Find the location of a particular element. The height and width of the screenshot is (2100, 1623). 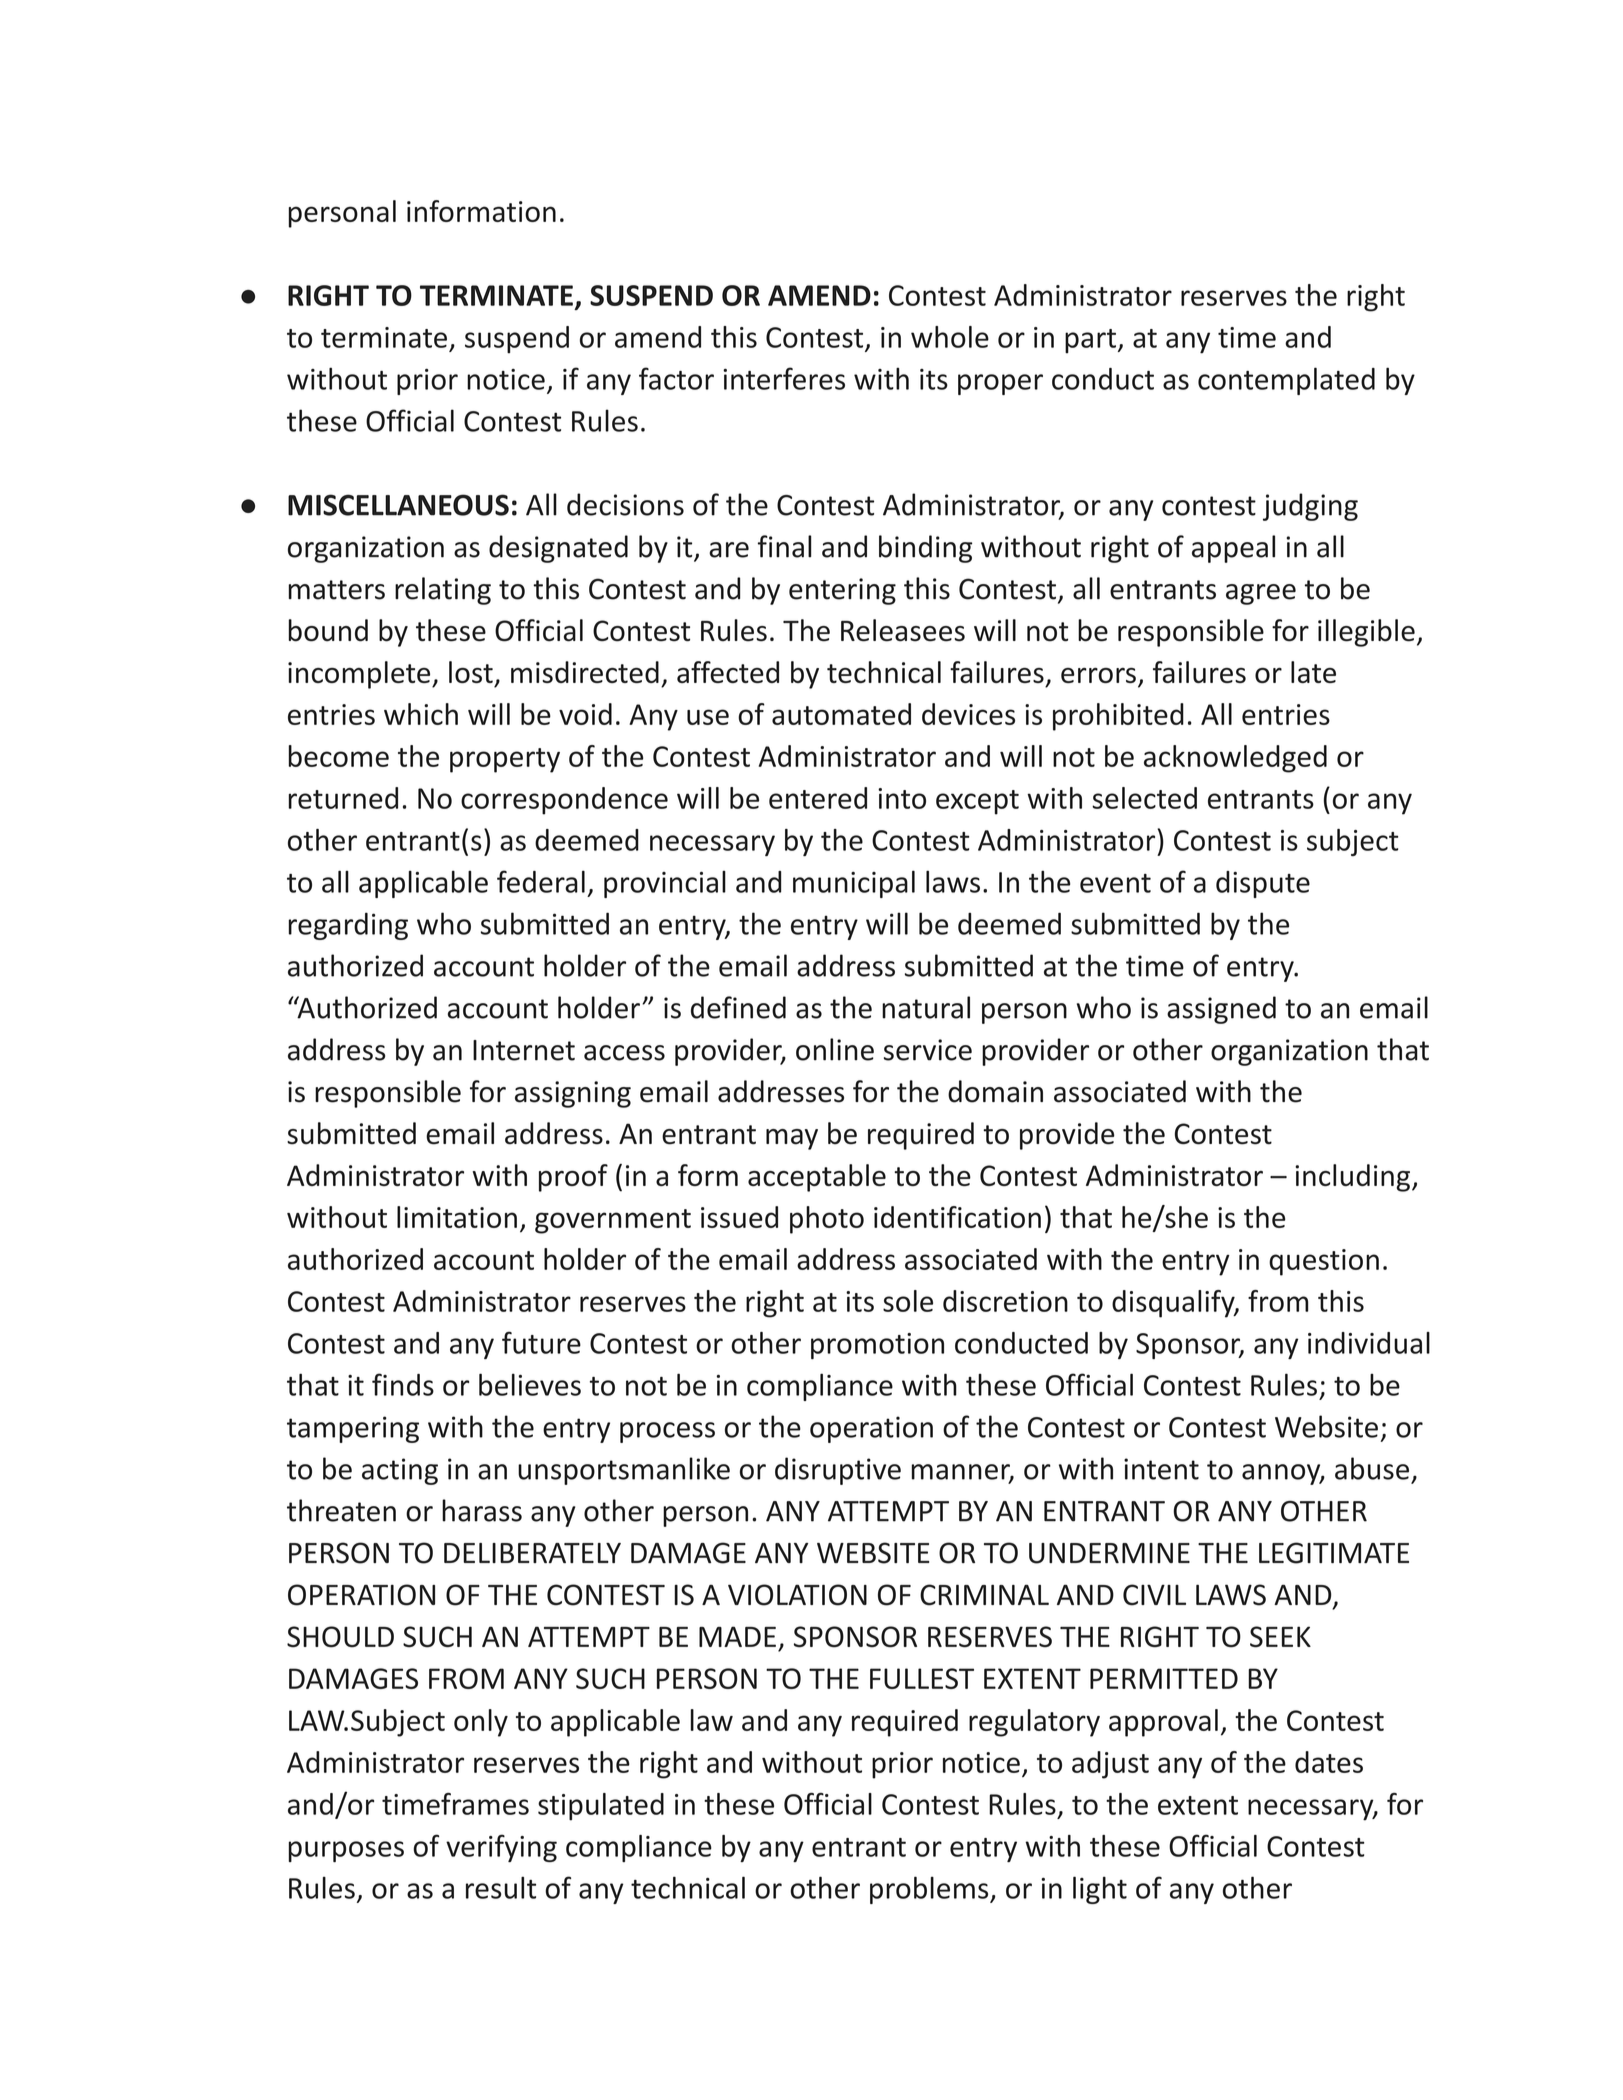

interferes is located at coordinates (784, 378).
